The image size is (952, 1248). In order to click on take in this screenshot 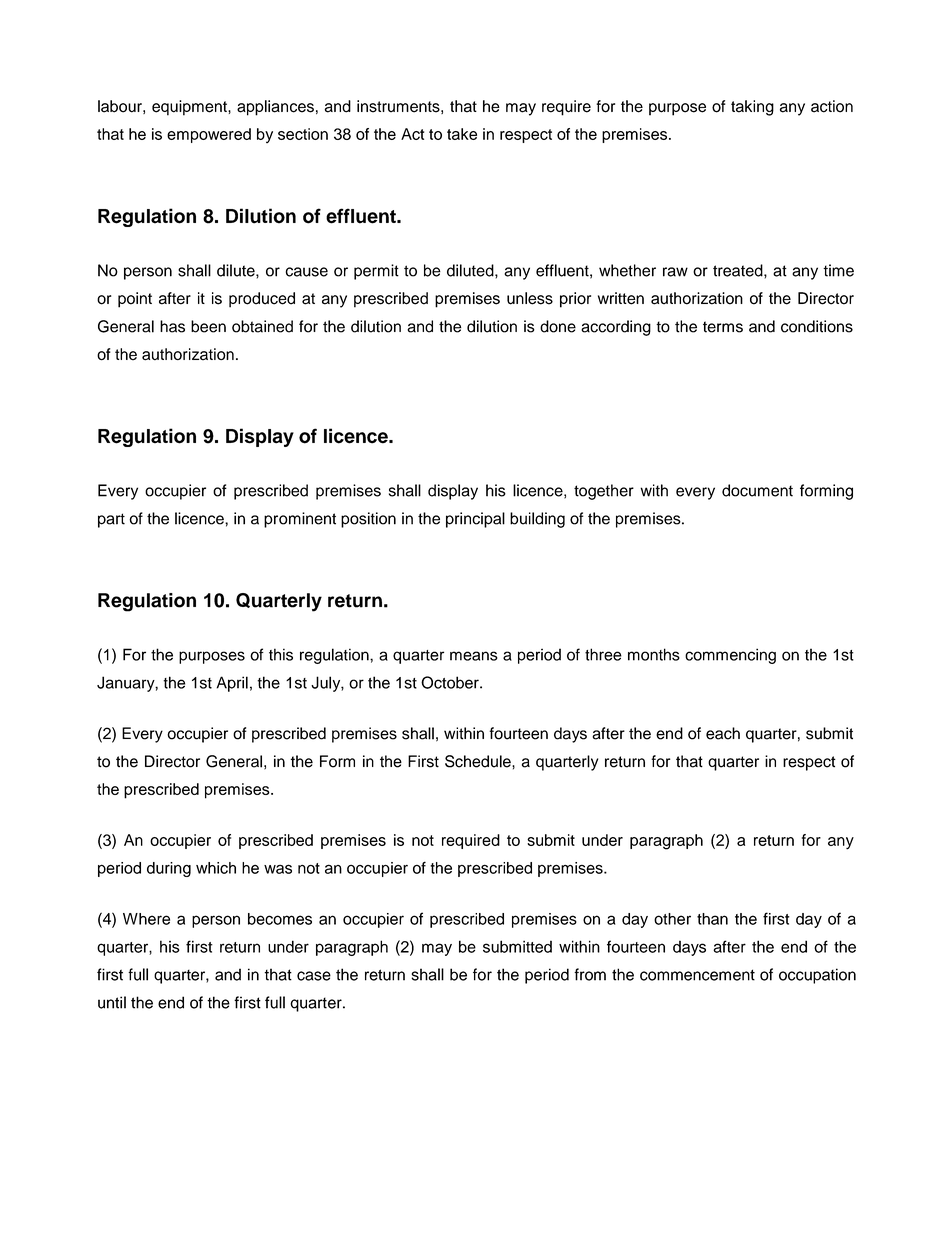, I will do `click(462, 134)`.
